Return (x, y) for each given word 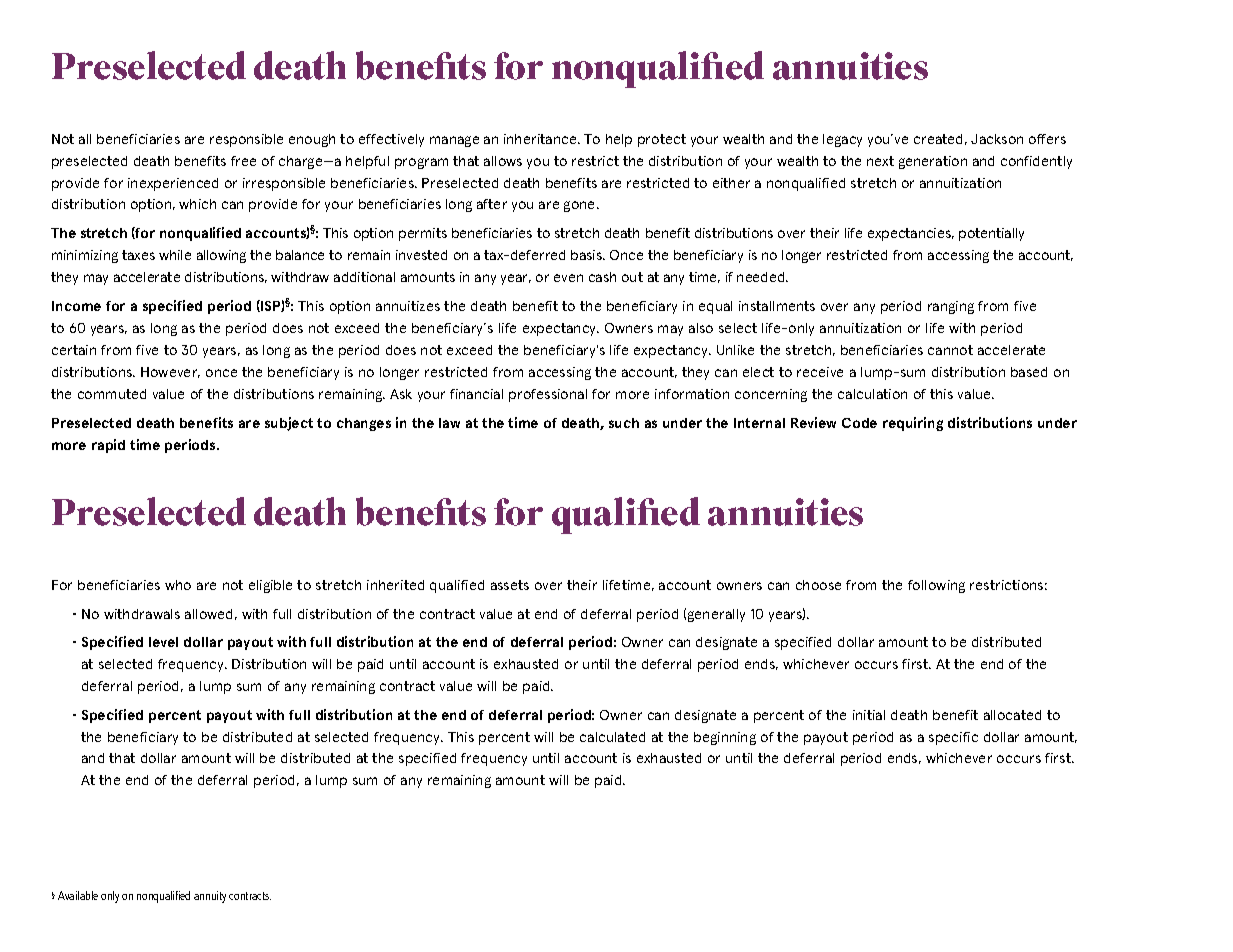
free (243, 161)
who (178, 585)
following (936, 586)
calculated (612, 737)
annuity (210, 897)
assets (510, 585)
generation (933, 162)
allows (503, 161)
